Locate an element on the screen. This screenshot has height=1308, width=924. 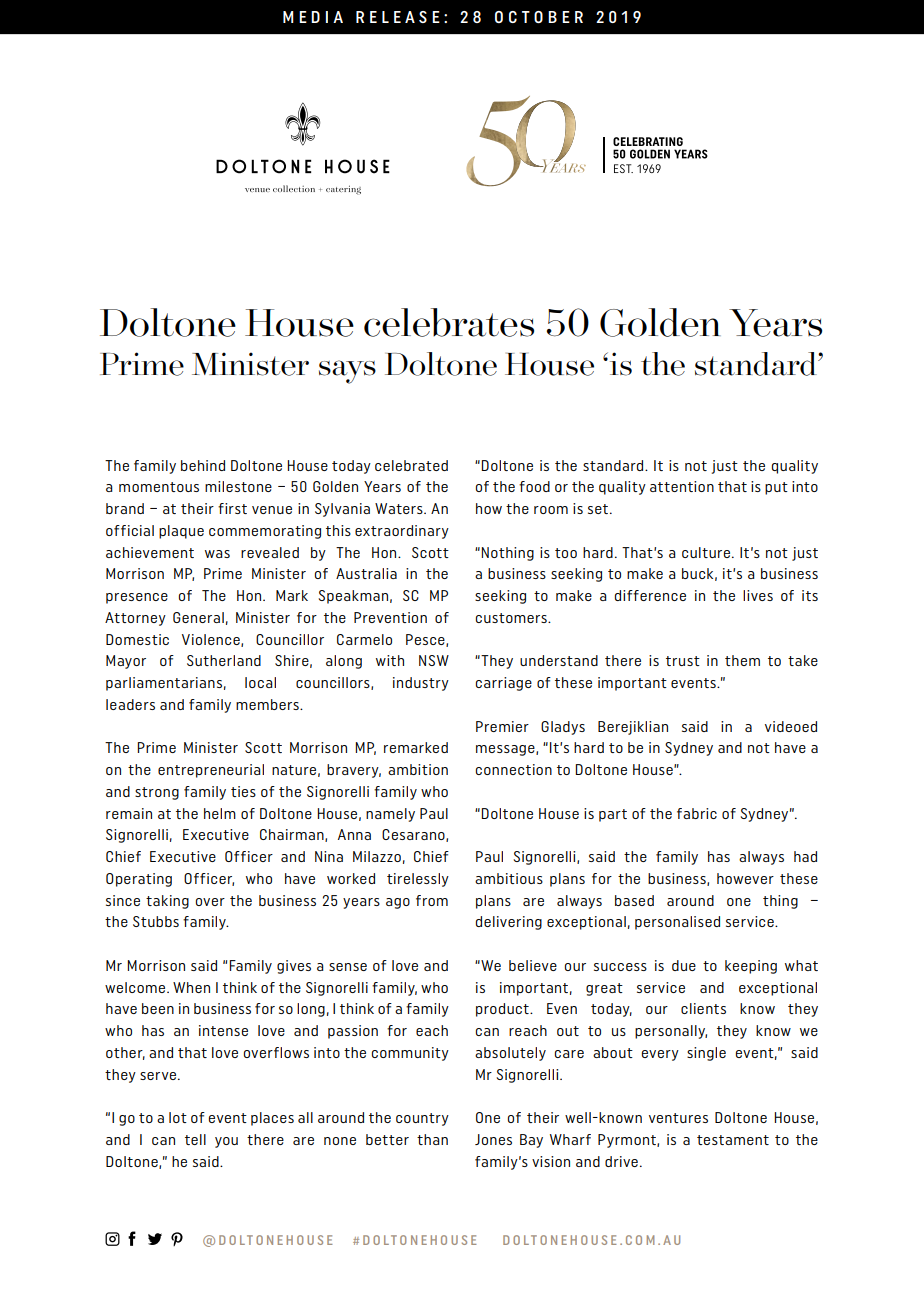
says is located at coordinates (347, 372).
